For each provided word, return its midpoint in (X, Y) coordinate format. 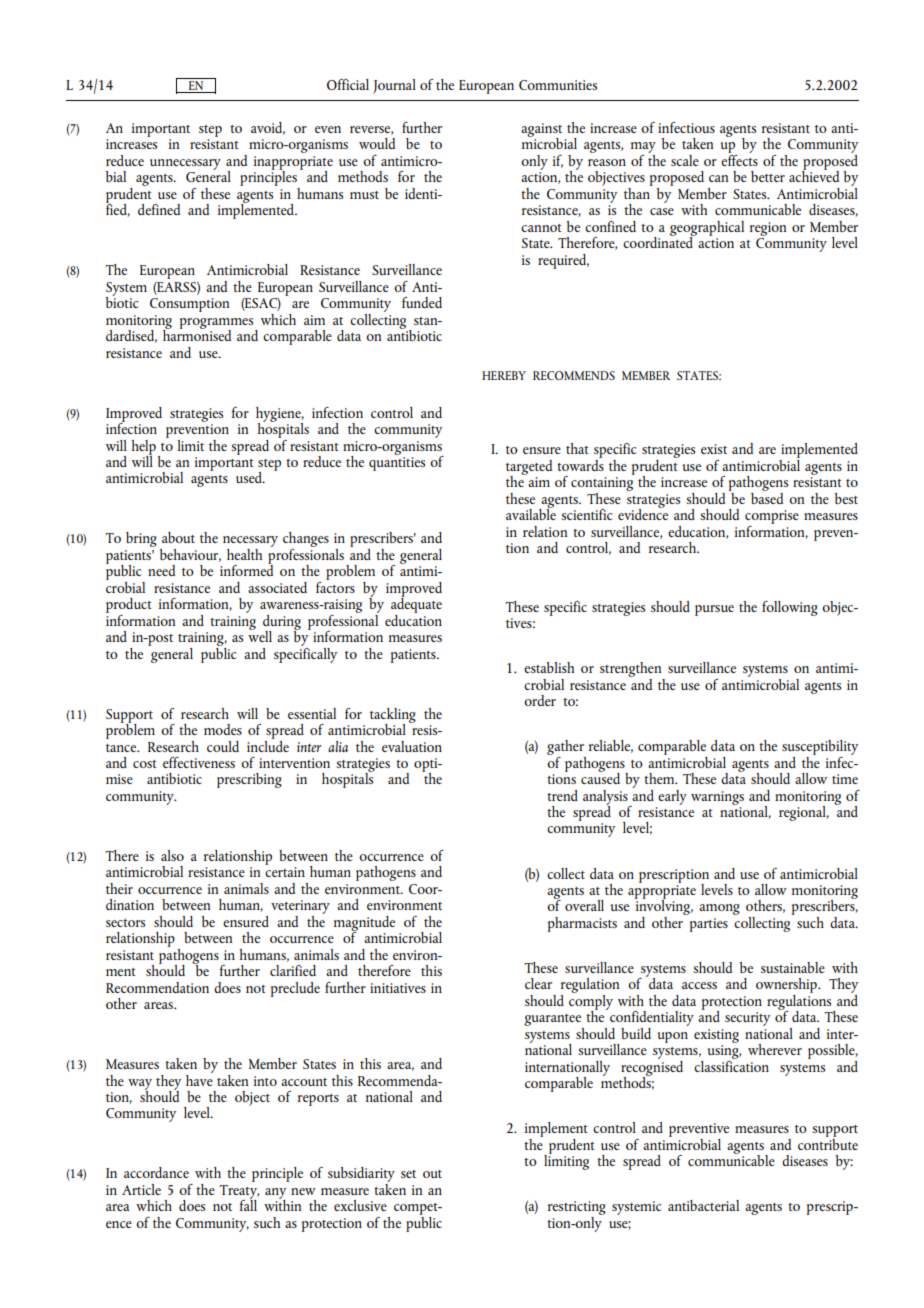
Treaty (239, 1193)
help (143, 448)
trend (562, 795)
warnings (717, 798)
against (541, 131)
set (408, 1174)
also (172, 855)
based (767, 497)
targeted (529, 468)
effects (739, 159)
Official (348, 84)
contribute (828, 1143)
